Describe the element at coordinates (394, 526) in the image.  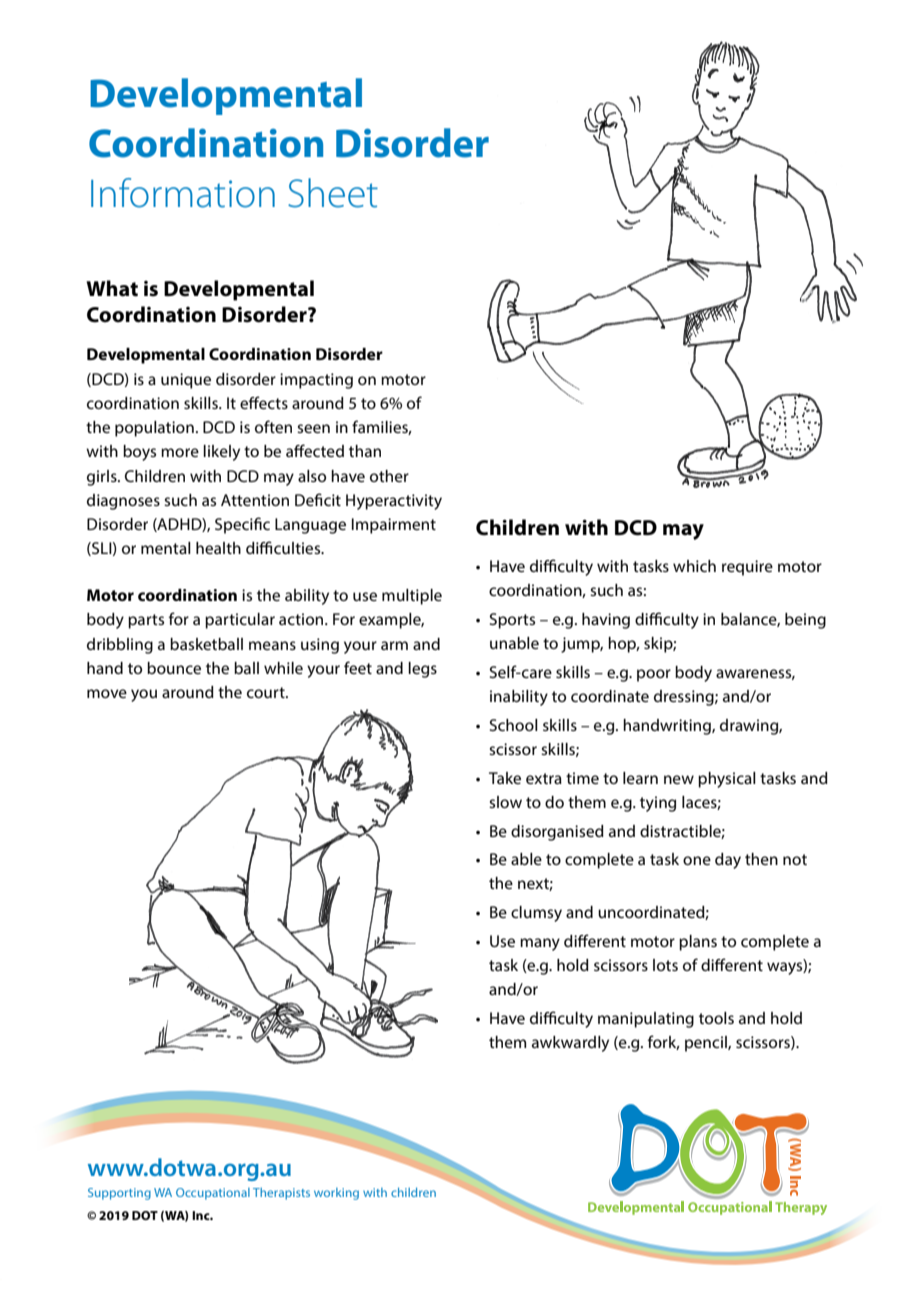
I see `Impairment` at that location.
